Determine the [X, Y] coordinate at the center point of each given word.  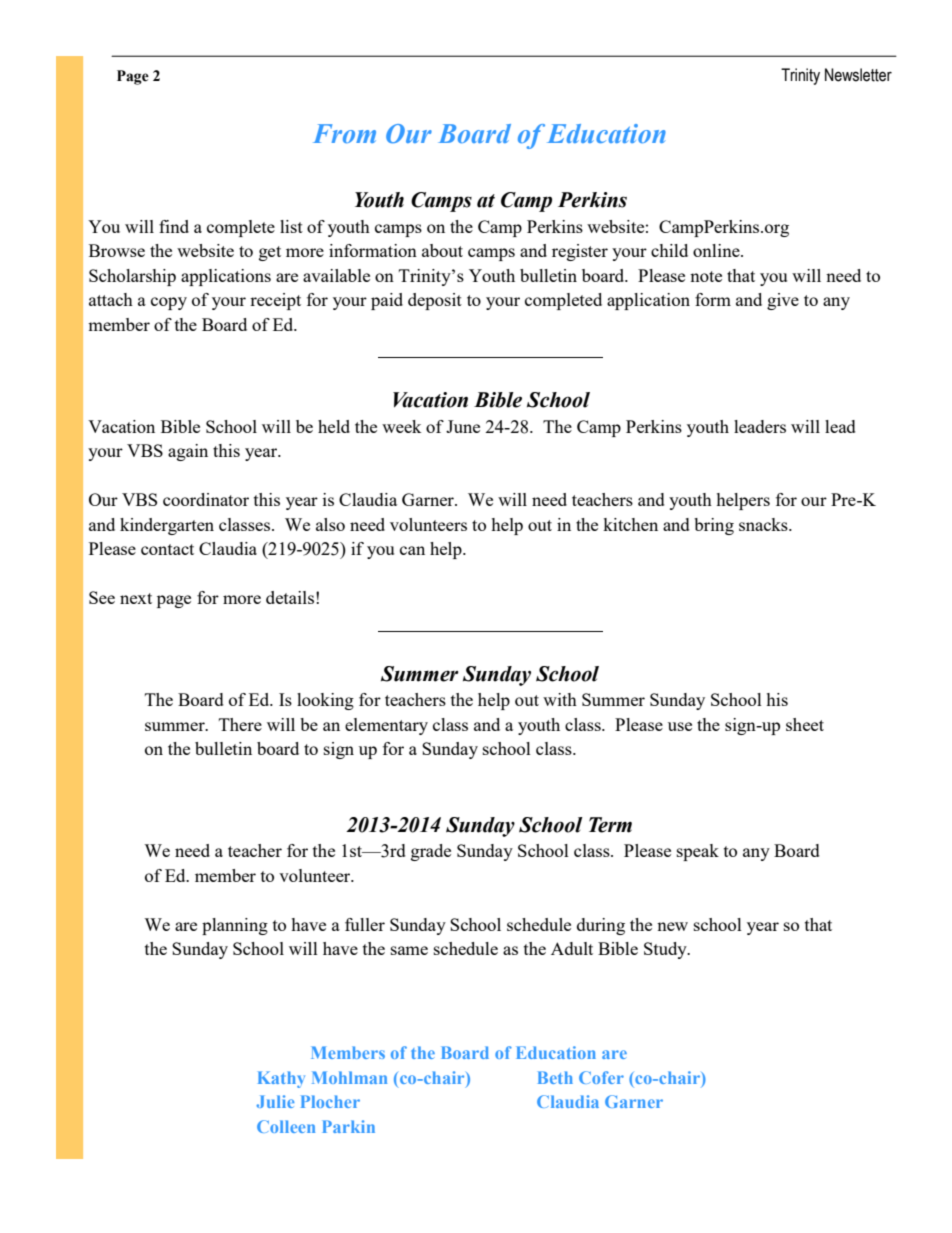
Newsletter [858, 75]
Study [666, 950]
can [412, 550]
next [136, 598]
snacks [764, 524]
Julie [275, 1101]
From [344, 133]
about [442, 250]
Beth [555, 1077]
